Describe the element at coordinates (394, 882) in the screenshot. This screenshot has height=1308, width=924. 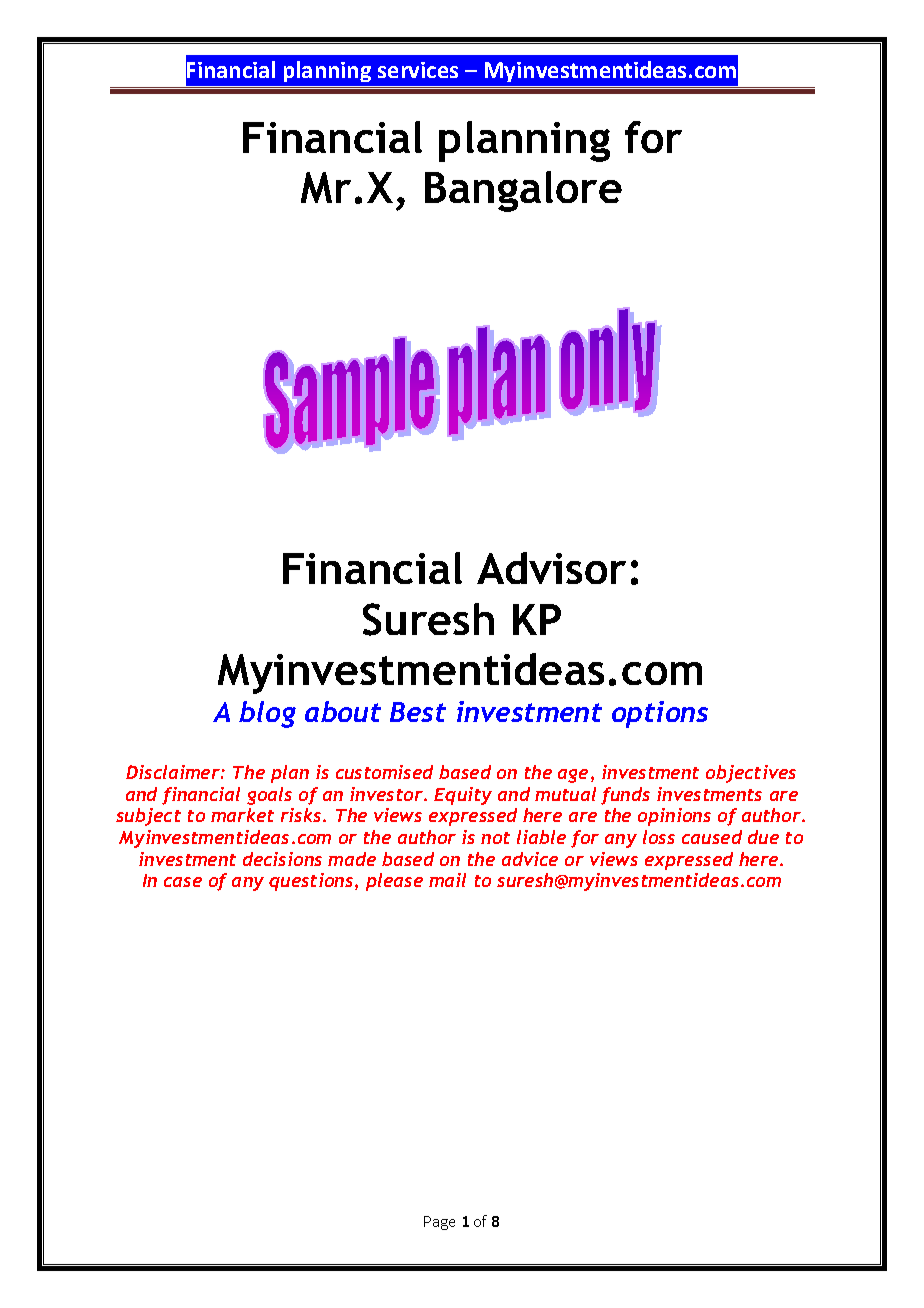
I see `please` at that location.
